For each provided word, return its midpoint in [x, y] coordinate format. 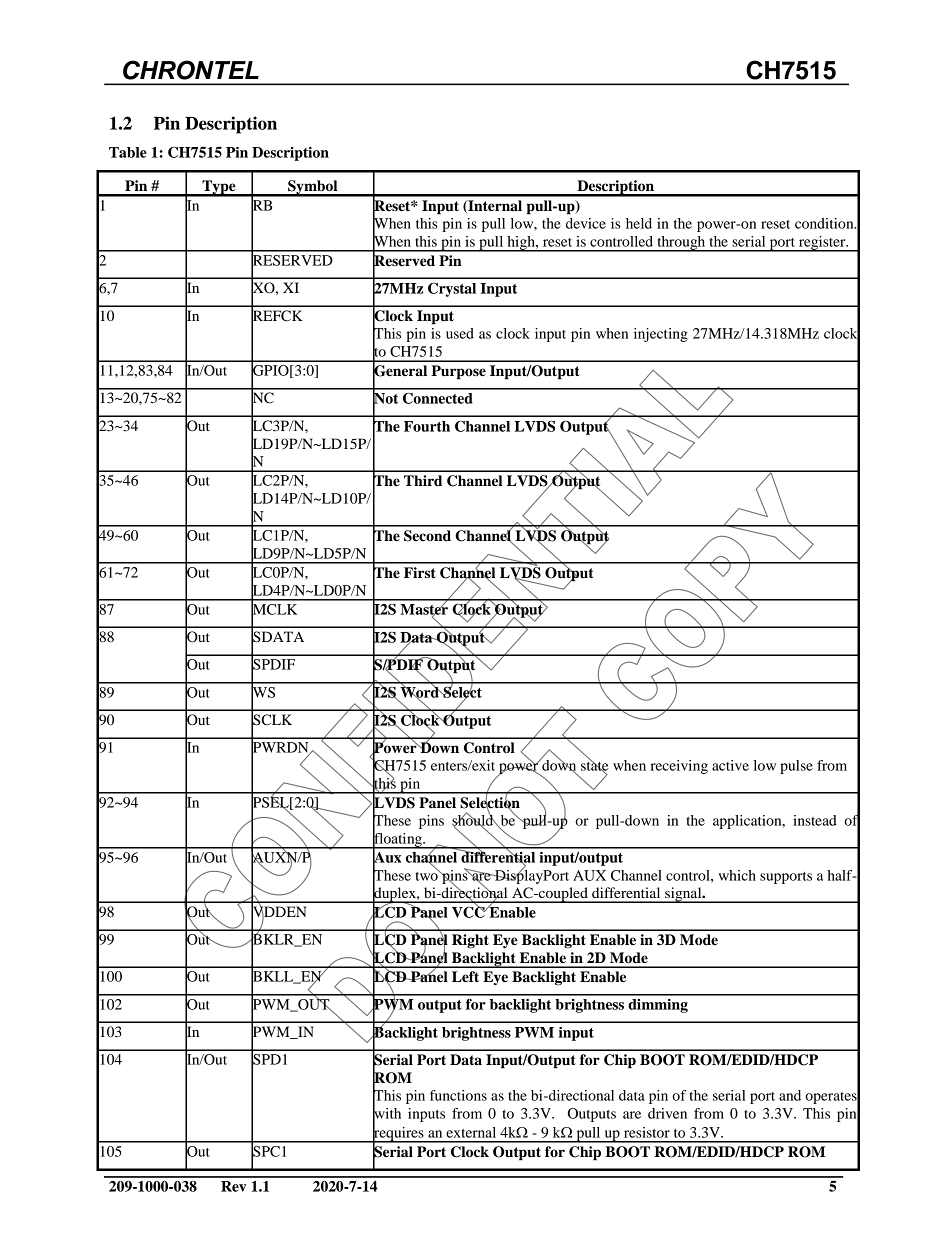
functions [458, 1095]
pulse [796, 767]
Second [427, 536]
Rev [234, 1186]
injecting [661, 335]
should [474, 820]
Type [219, 188]
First [420, 572]
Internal [494, 207]
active [730, 765]
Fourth [427, 426]
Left [465, 977]
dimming [658, 1006]
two [428, 875]
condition [825, 223]
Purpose [458, 372]
